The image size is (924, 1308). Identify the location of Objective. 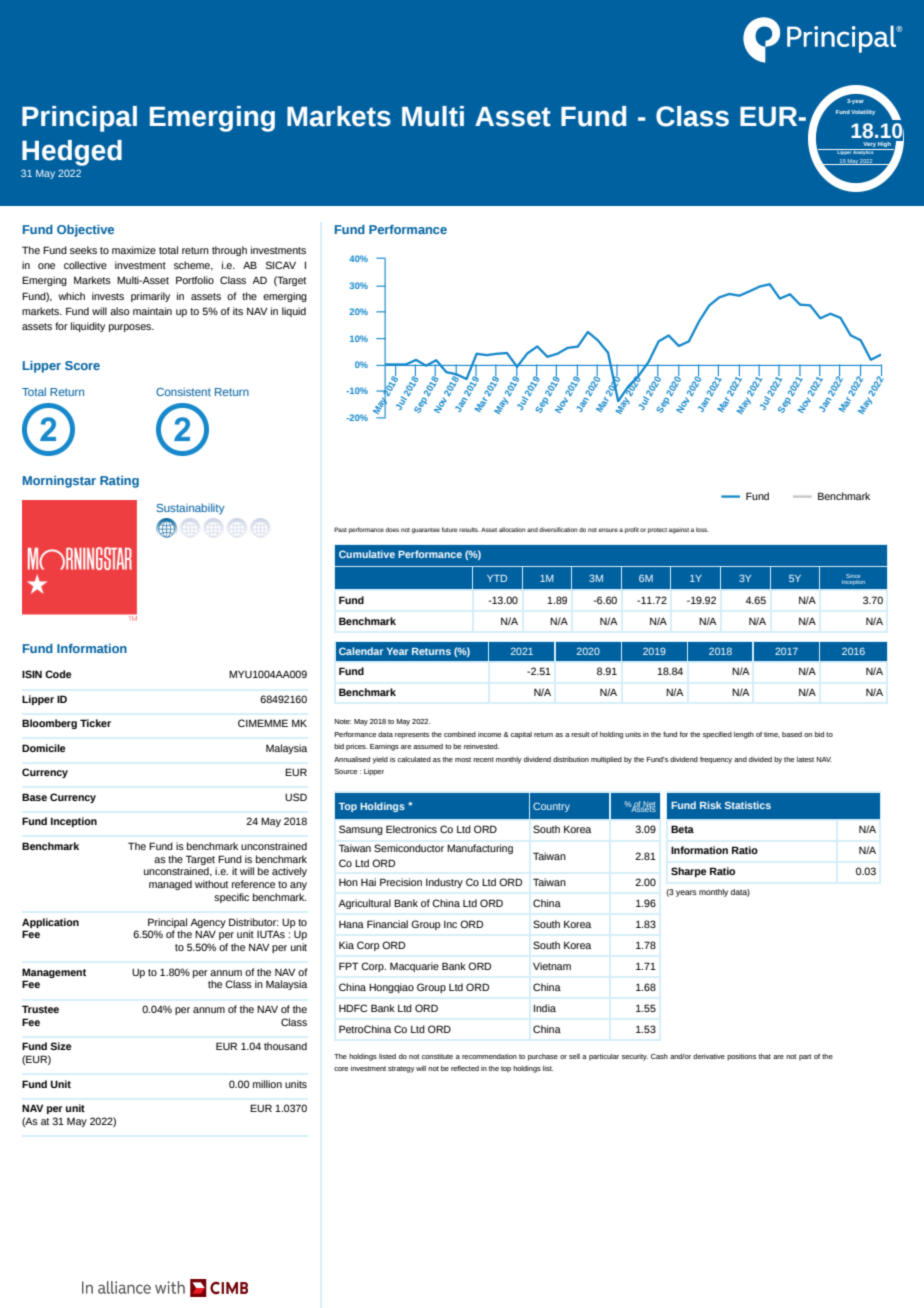
(85, 231).
